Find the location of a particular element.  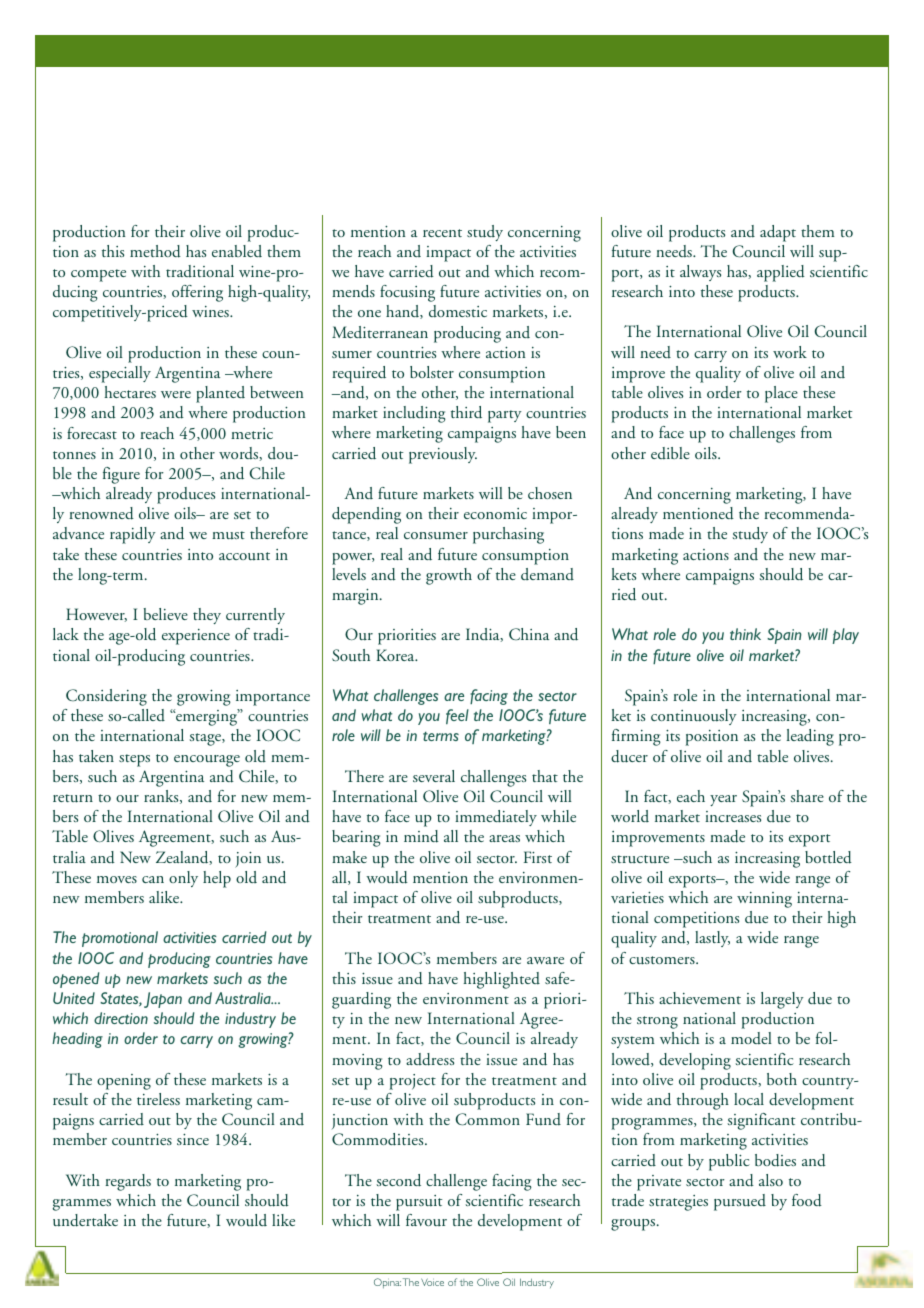

steps is located at coordinates (134, 760).
